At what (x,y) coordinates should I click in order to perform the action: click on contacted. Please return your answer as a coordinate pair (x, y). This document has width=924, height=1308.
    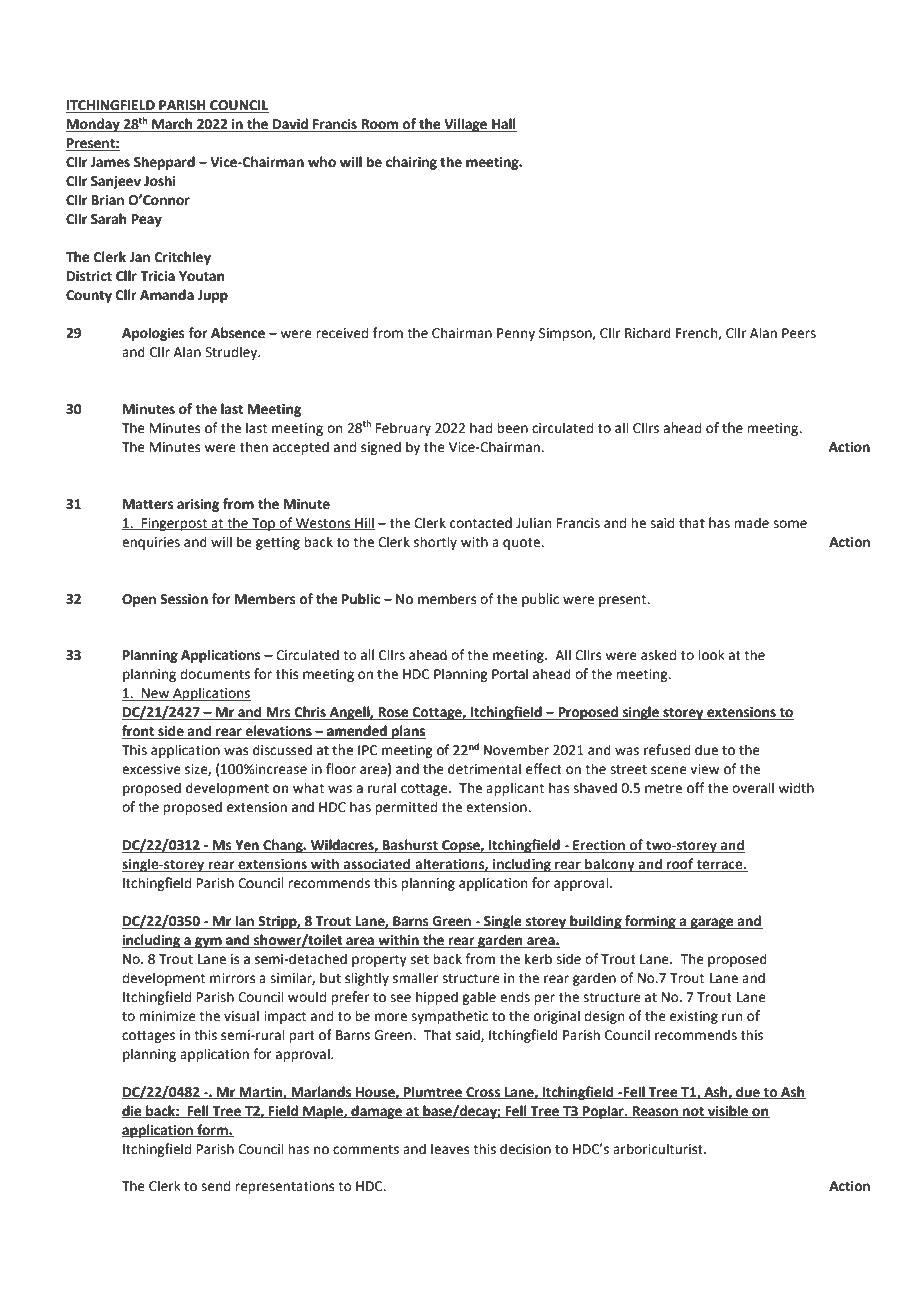
    Looking at the image, I should click on (481, 523).
